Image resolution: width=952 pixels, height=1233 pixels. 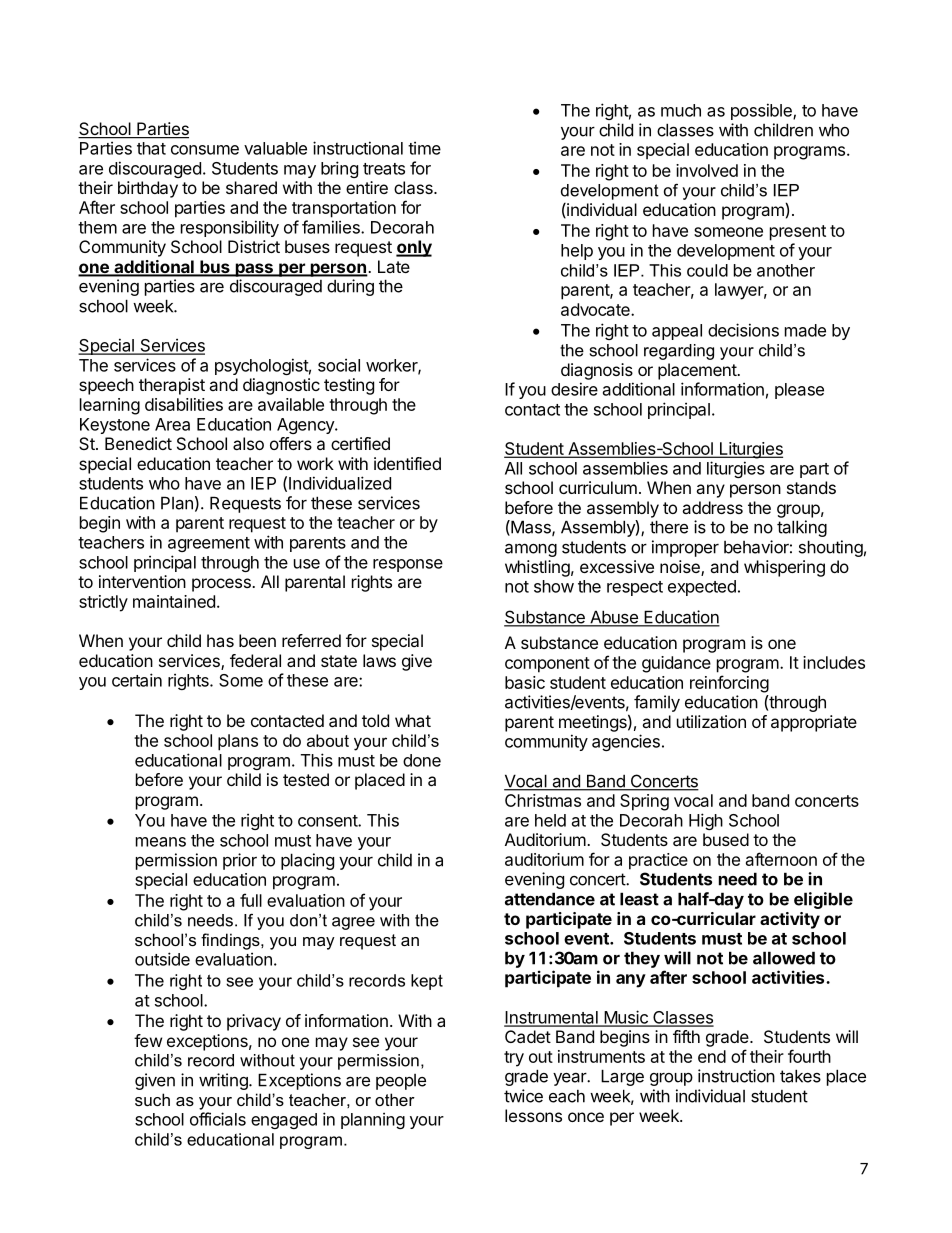 I want to click on Area, so click(x=172, y=424).
